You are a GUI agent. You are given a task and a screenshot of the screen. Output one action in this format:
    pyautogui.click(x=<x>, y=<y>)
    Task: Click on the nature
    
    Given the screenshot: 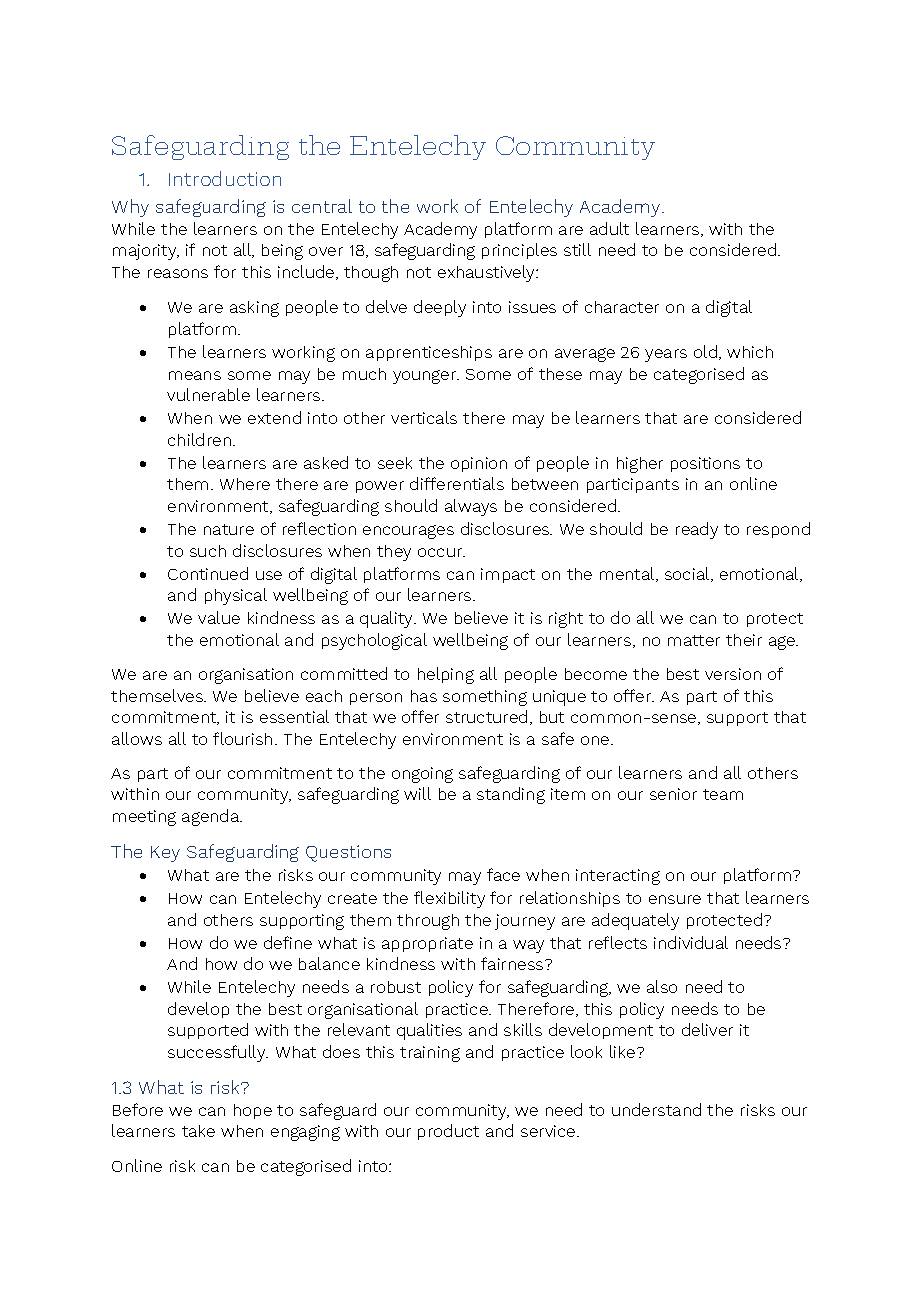 What is the action you would take?
    pyautogui.click(x=229, y=529)
